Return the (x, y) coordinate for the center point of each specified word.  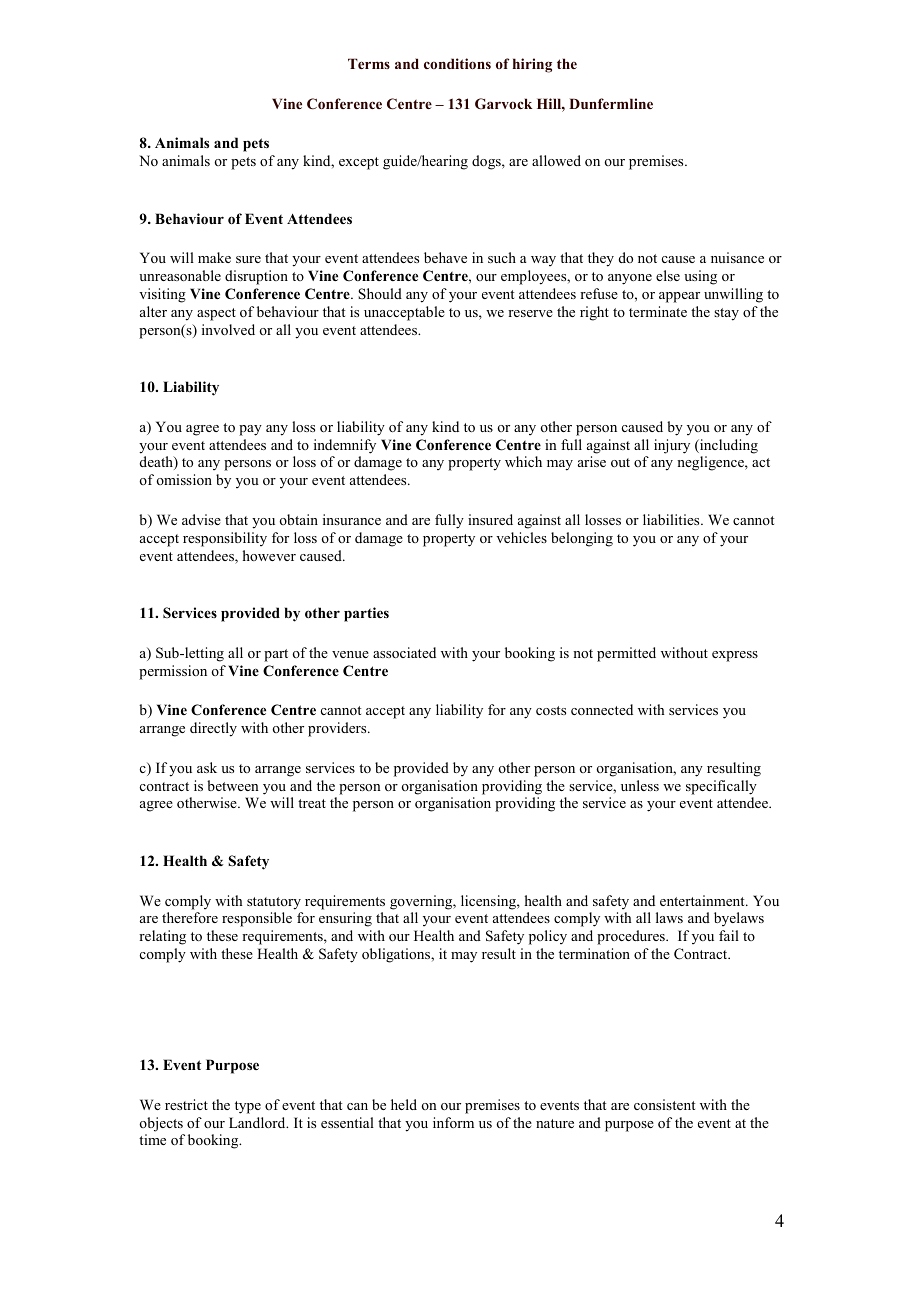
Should (380, 293)
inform (453, 1122)
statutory (274, 903)
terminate (658, 311)
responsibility (225, 539)
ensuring (345, 919)
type (248, 1107)
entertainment (703, 900)
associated (404, 652)
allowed (556, 160)
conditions (457, 63)
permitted (626, 654)
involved (228, 329)
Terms (369, 63)
